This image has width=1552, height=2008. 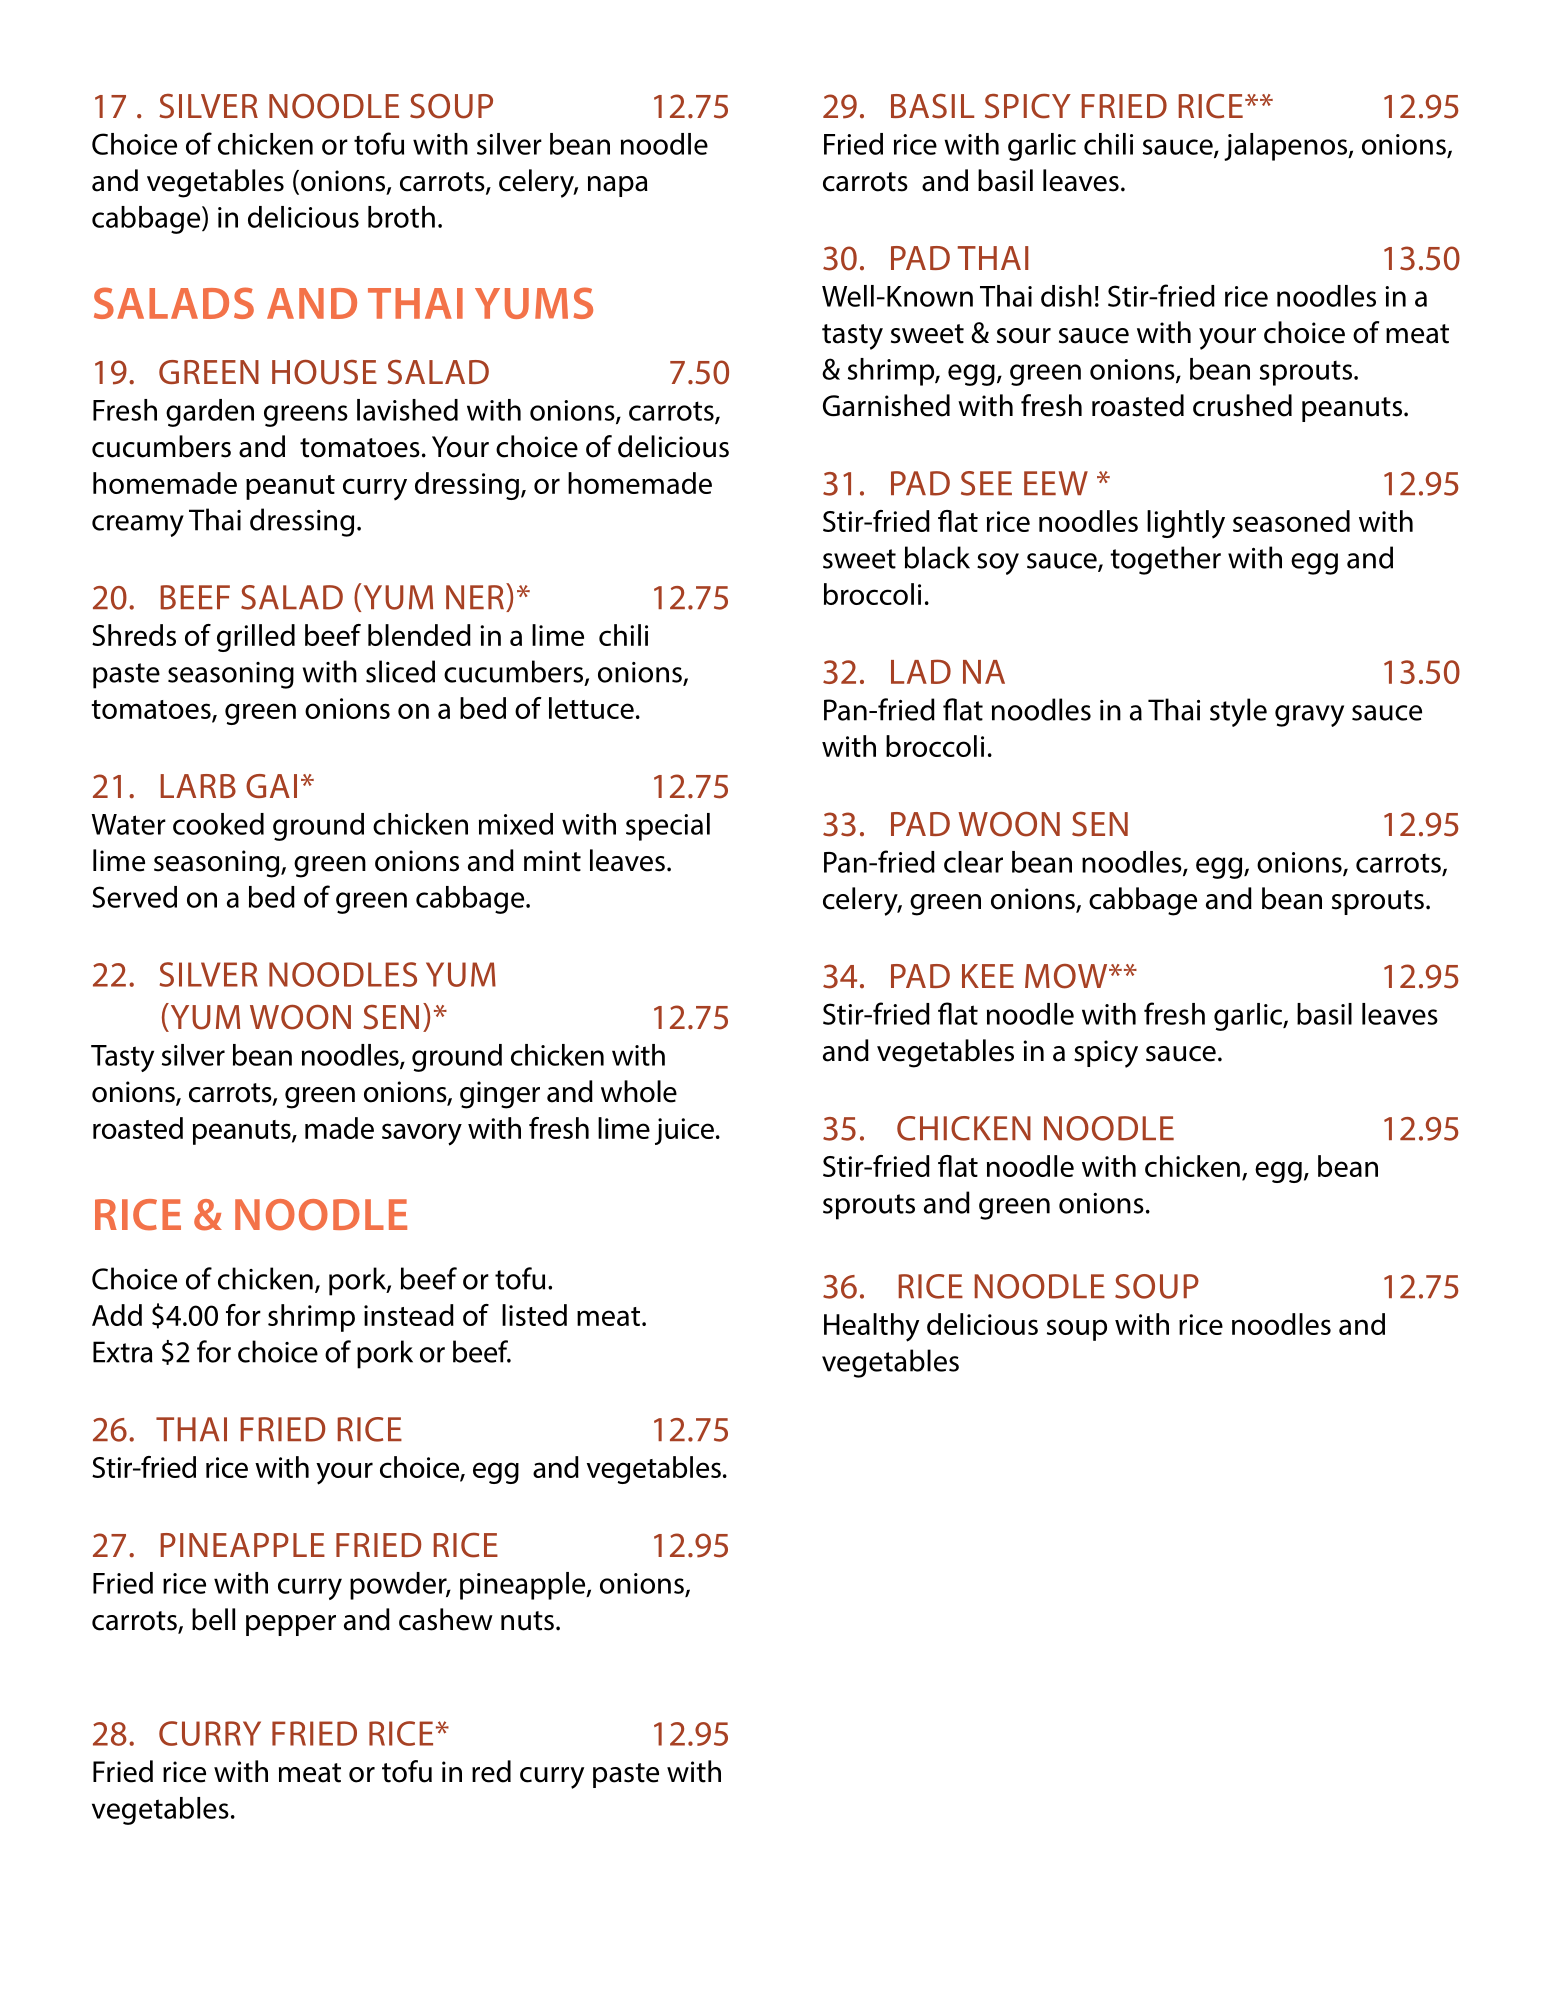 What do you see at coordinates (218, 824) in the image?
I see `cooked` at bounding box center [218, 824].
